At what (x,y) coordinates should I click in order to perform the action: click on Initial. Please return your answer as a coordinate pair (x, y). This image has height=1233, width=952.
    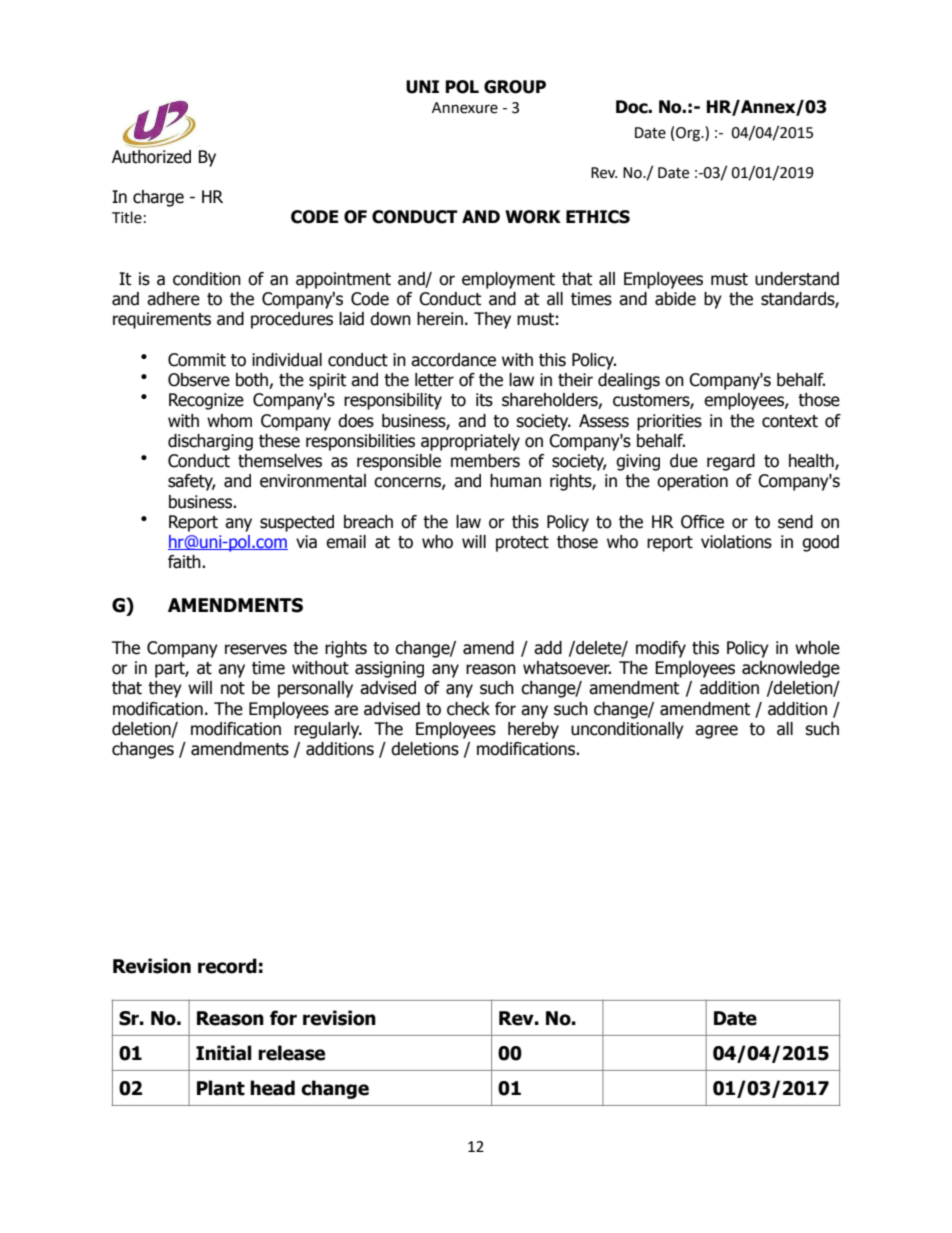
    Looking at the image, I should click on (224, 1053).
